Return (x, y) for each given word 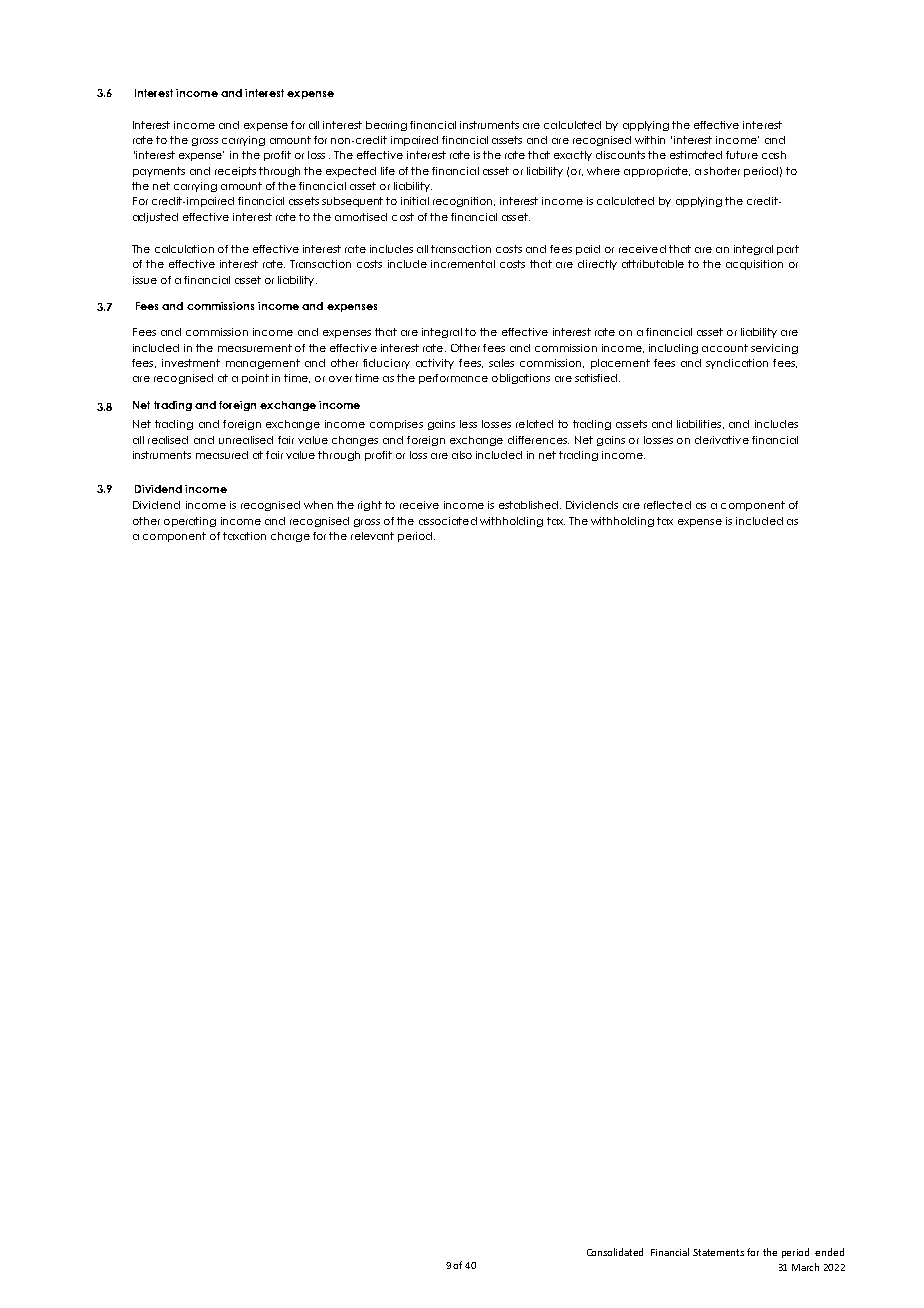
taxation (244, 536)
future (742, 155)
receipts (235, 172)
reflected (667, 505)
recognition (464, 202)
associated (448, 521)
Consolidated (615, 1252)
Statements (718, 1252)
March (805, 1267)
